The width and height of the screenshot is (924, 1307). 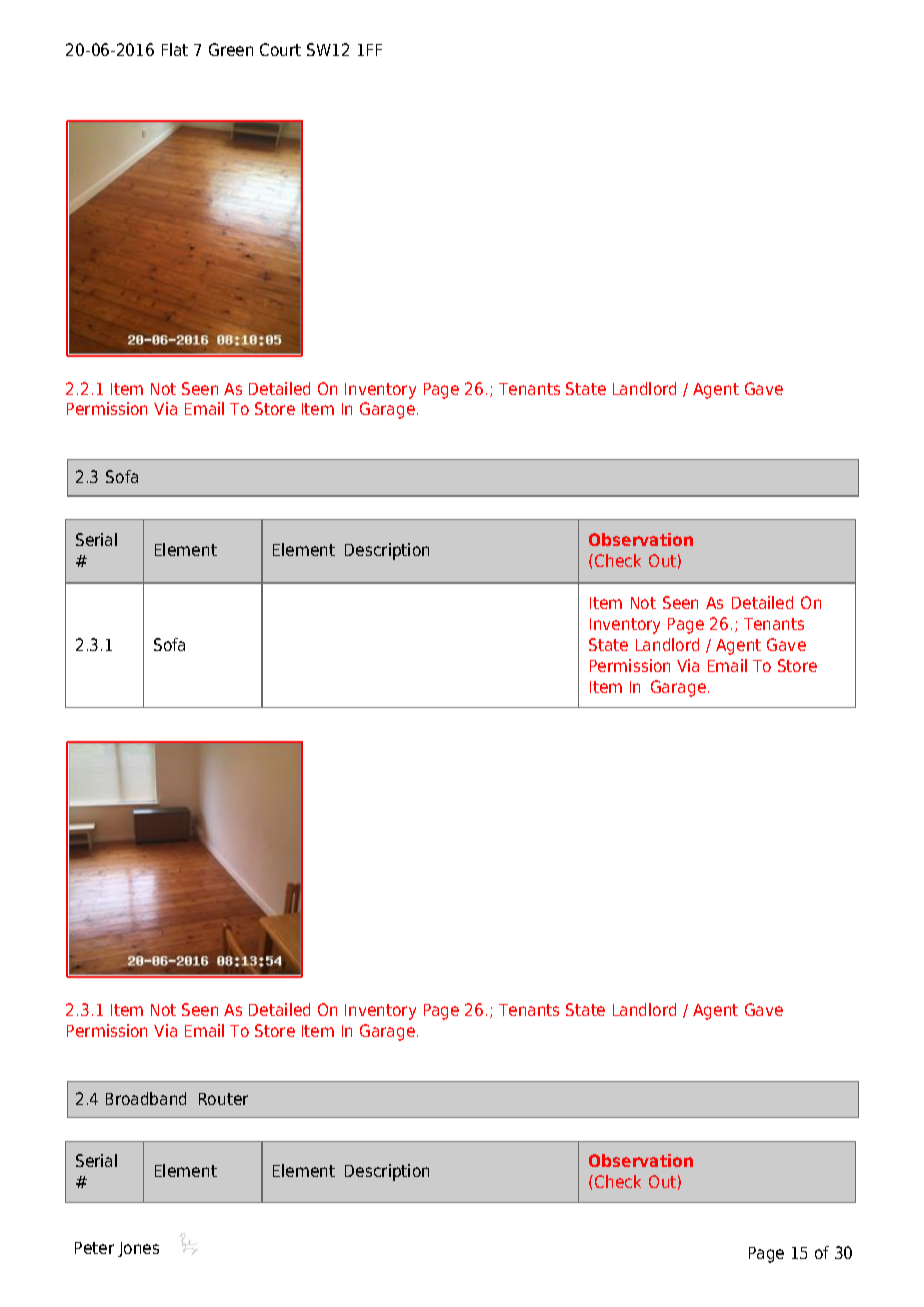 I want to click on Broadband, so click(x=146, y=1098).
